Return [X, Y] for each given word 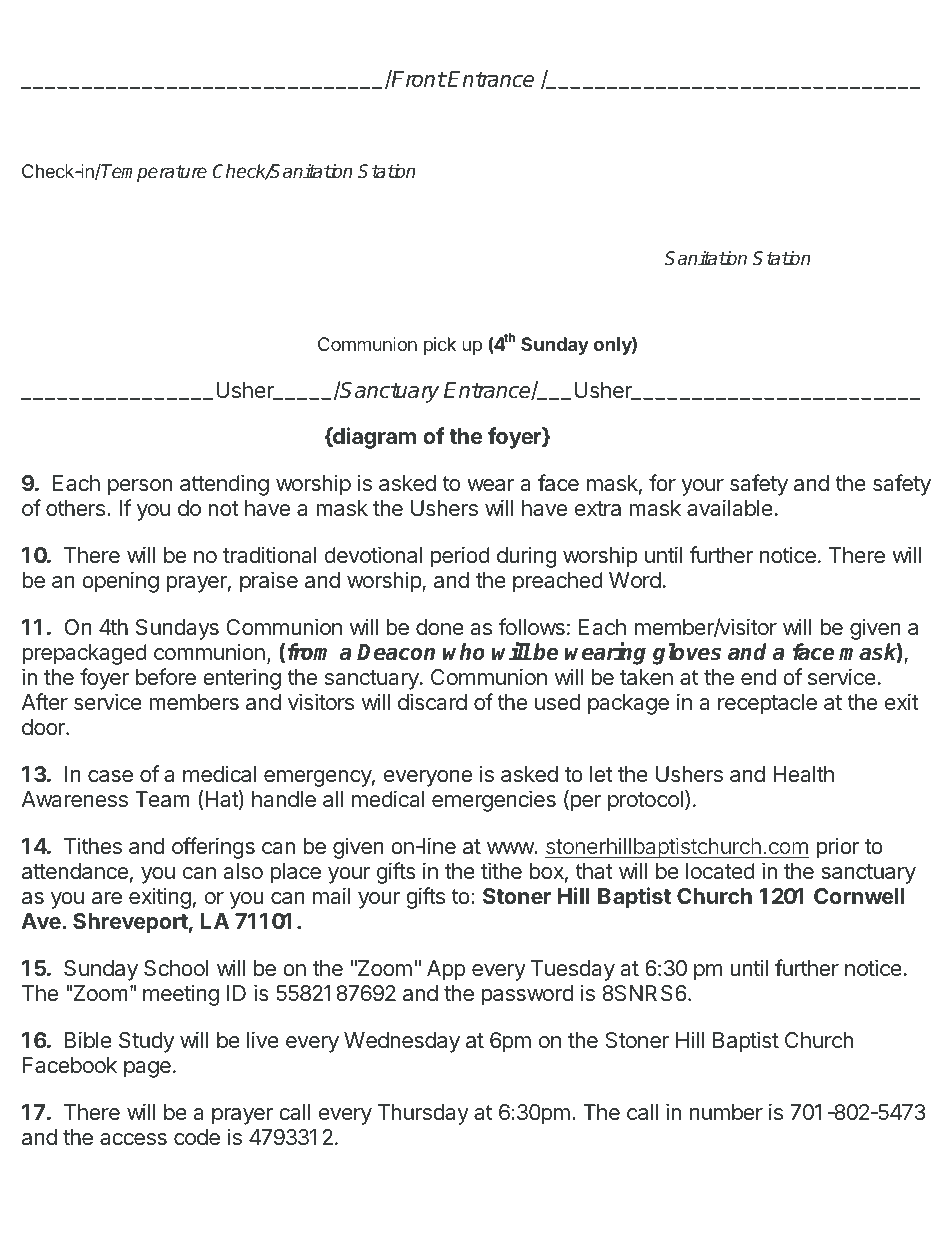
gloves [687, 654]
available [730, 508]
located [720, 871]
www [511, 848]
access [133, 1139]
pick [440, 346]
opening [120, 582]
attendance [75, 871]
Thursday [423, 1114]
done [440, 627]
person [140, 487]
